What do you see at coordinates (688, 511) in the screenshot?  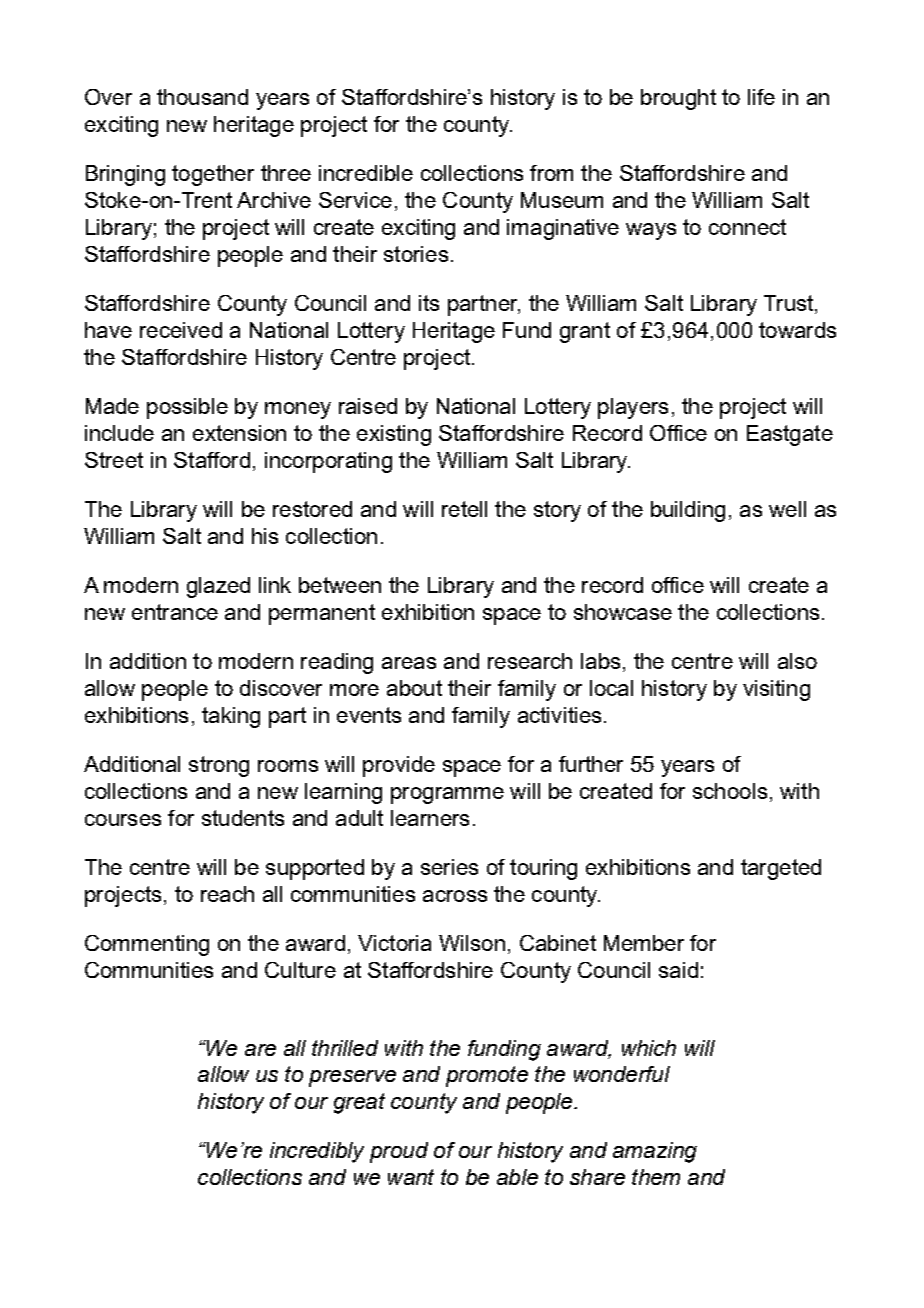 I see `building` at bounding box center [688, 511].
